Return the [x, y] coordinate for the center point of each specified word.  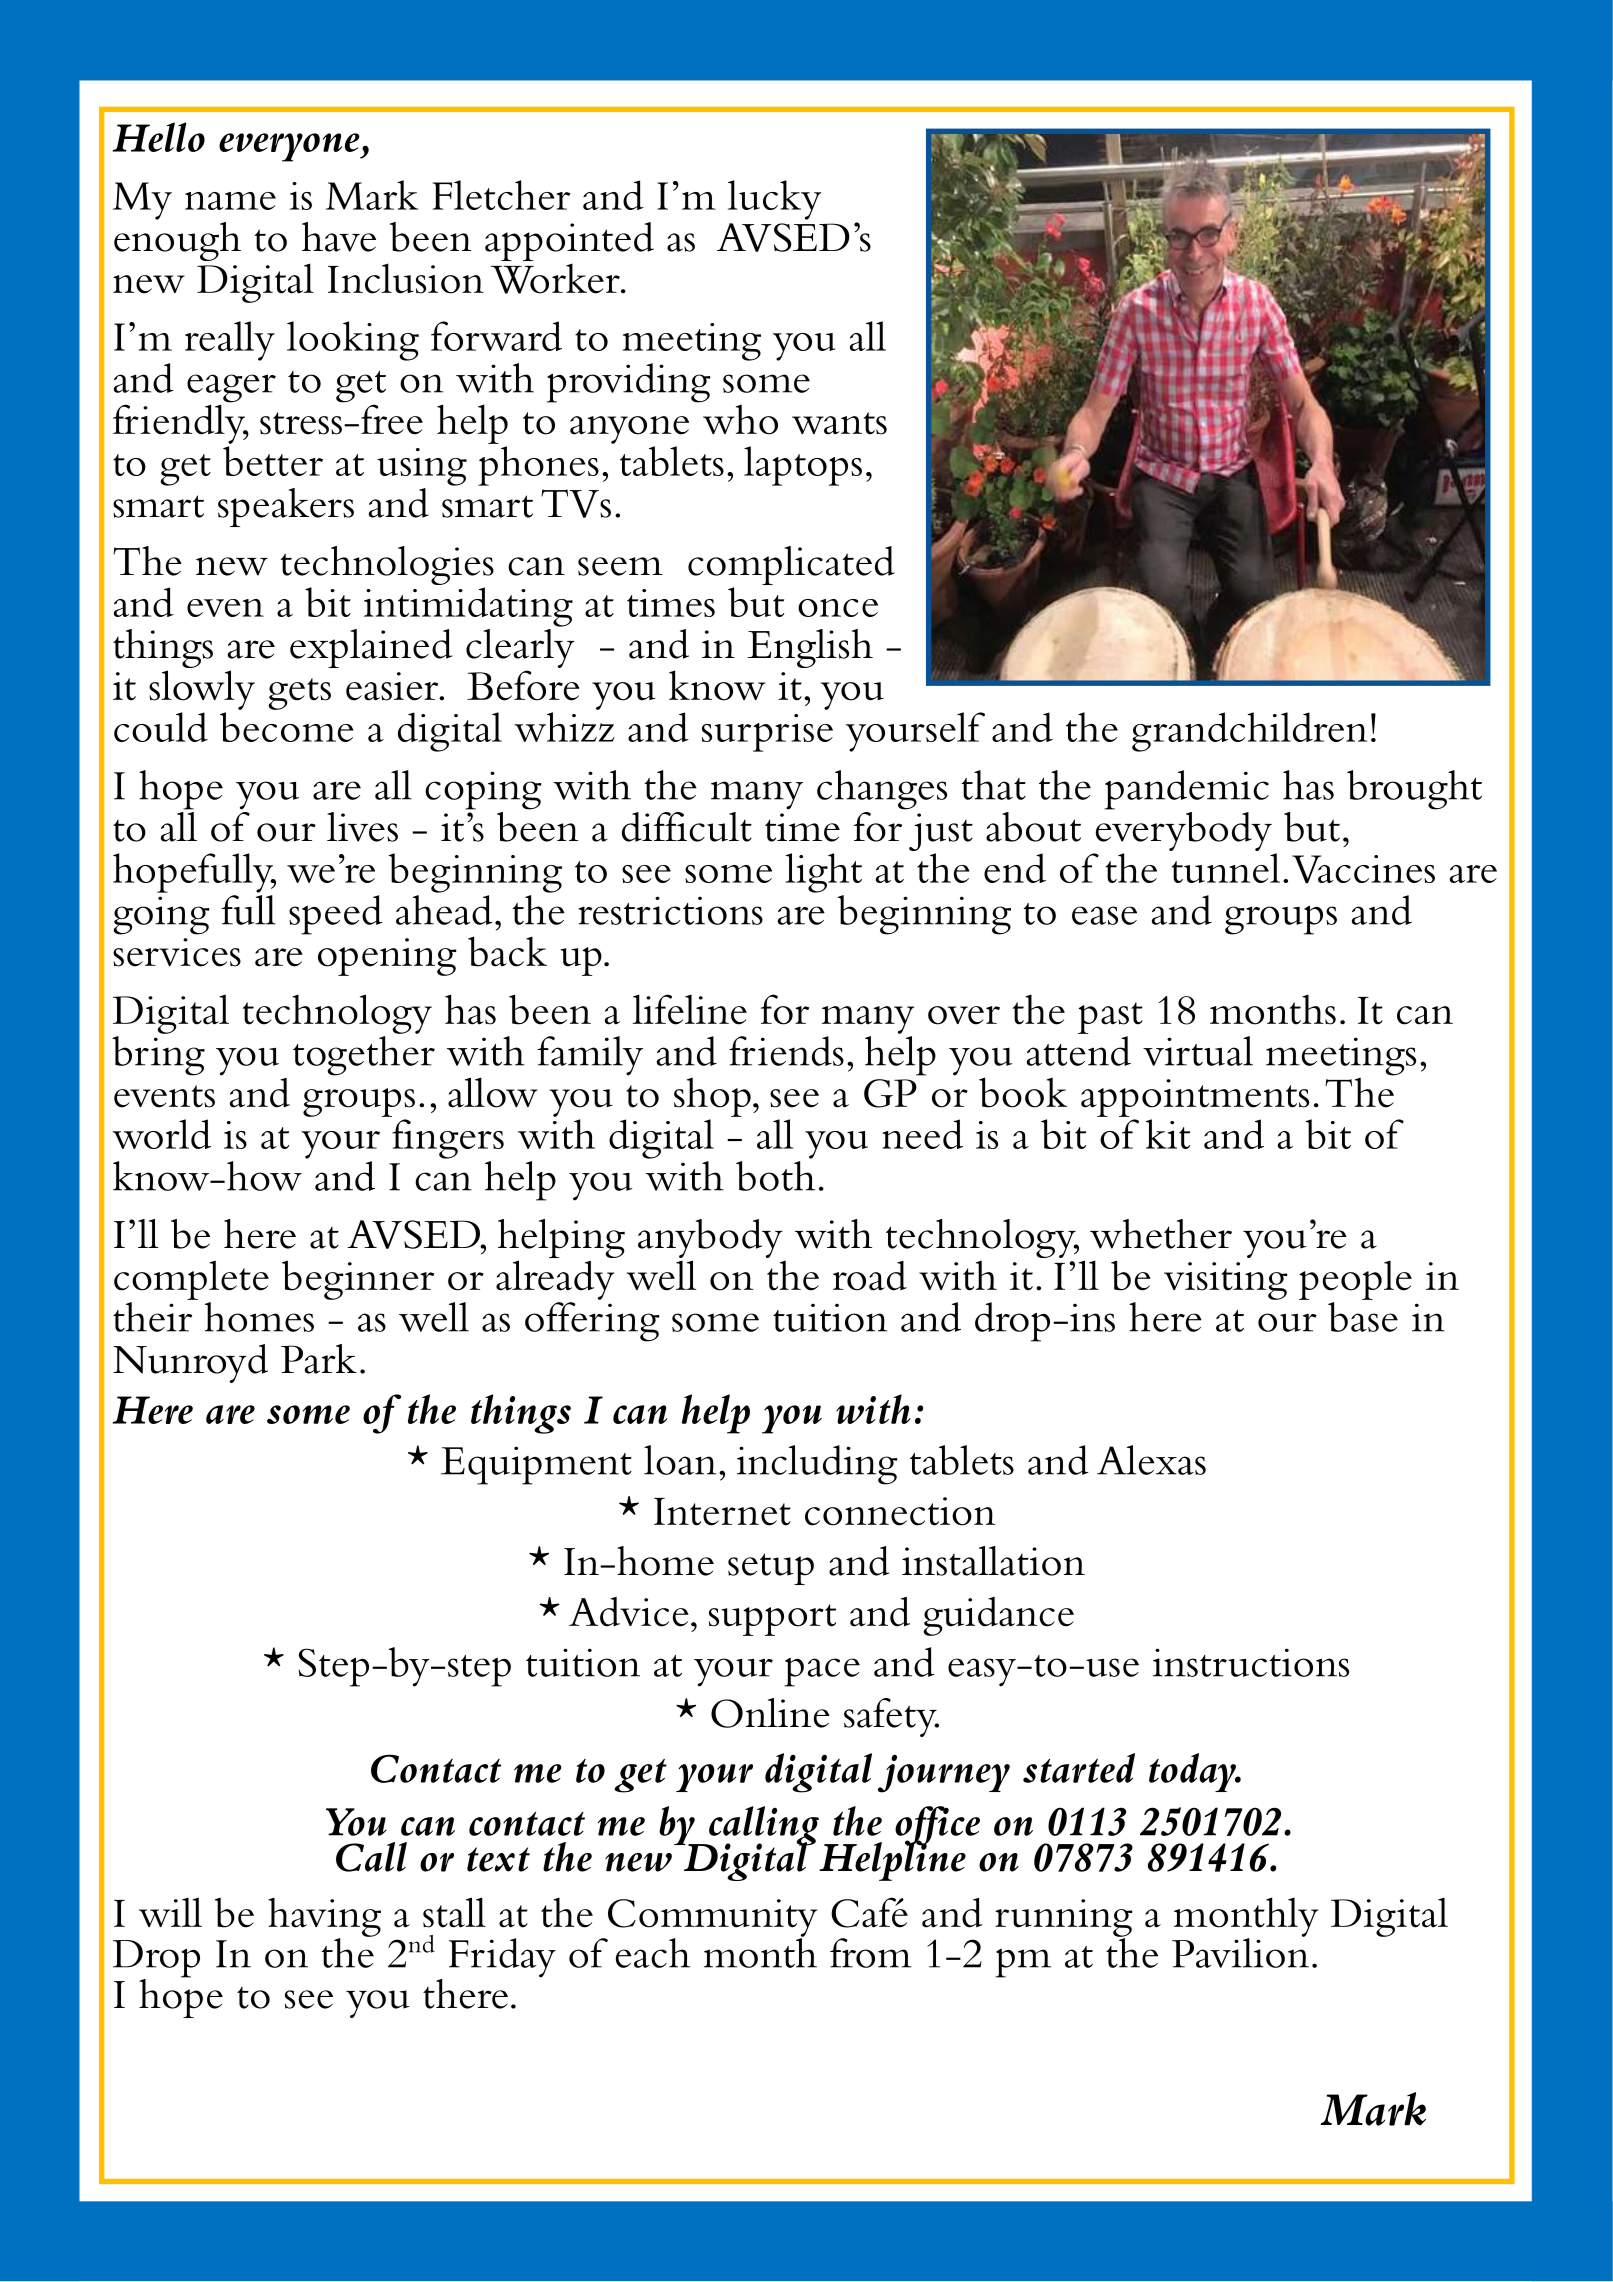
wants [839, 423]
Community [712, 1919]
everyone [290, 147]
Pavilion [1240, 1951]
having [324, 1918]
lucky [775, 200]
